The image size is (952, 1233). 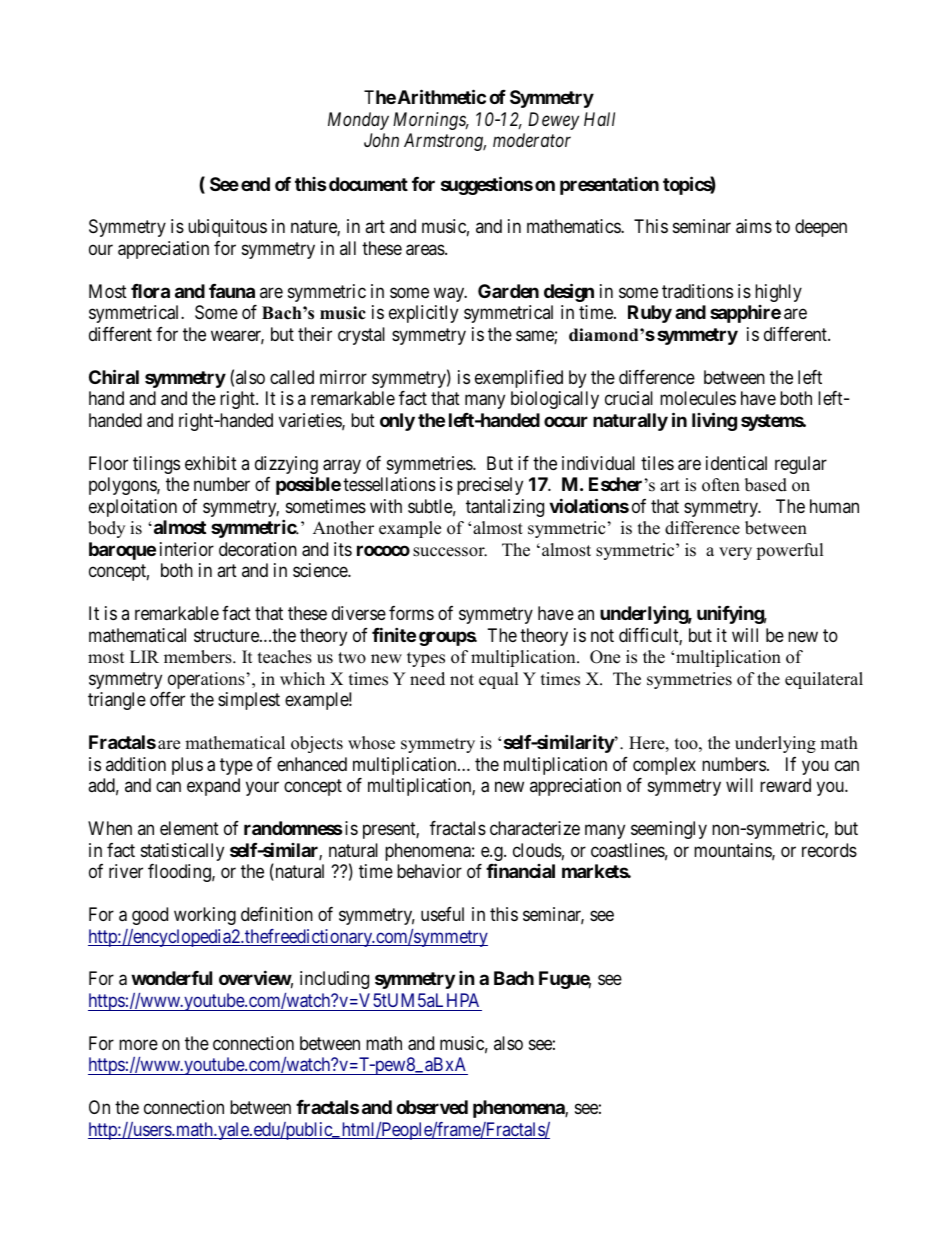 I want to click on moderator, so click(x=532, y=140).
